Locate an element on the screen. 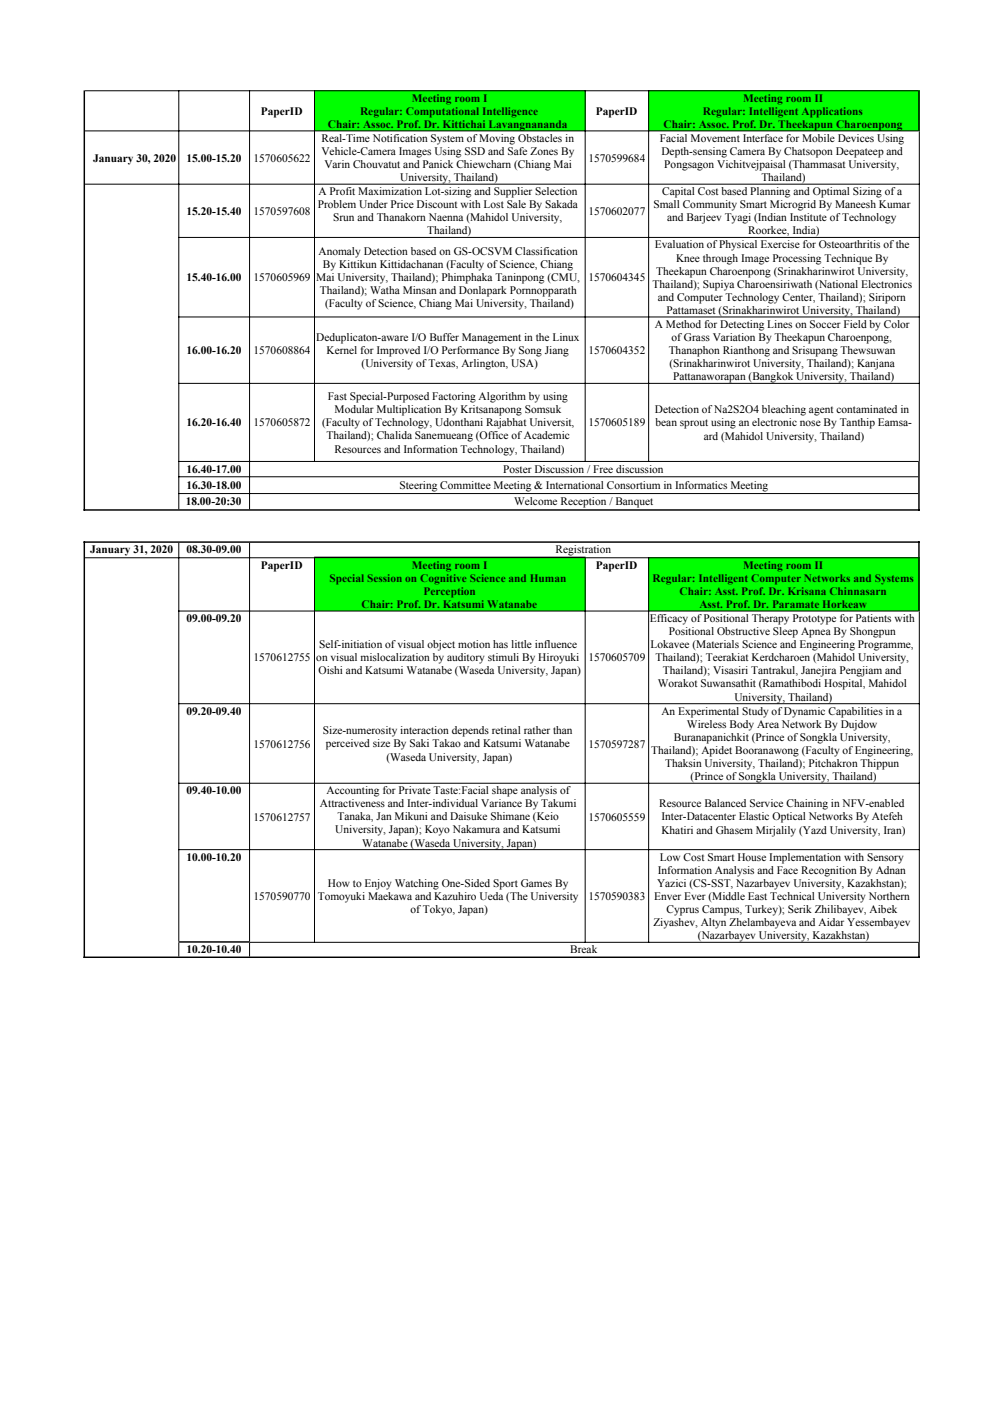  Watching is located at coordinates (417, 884).
